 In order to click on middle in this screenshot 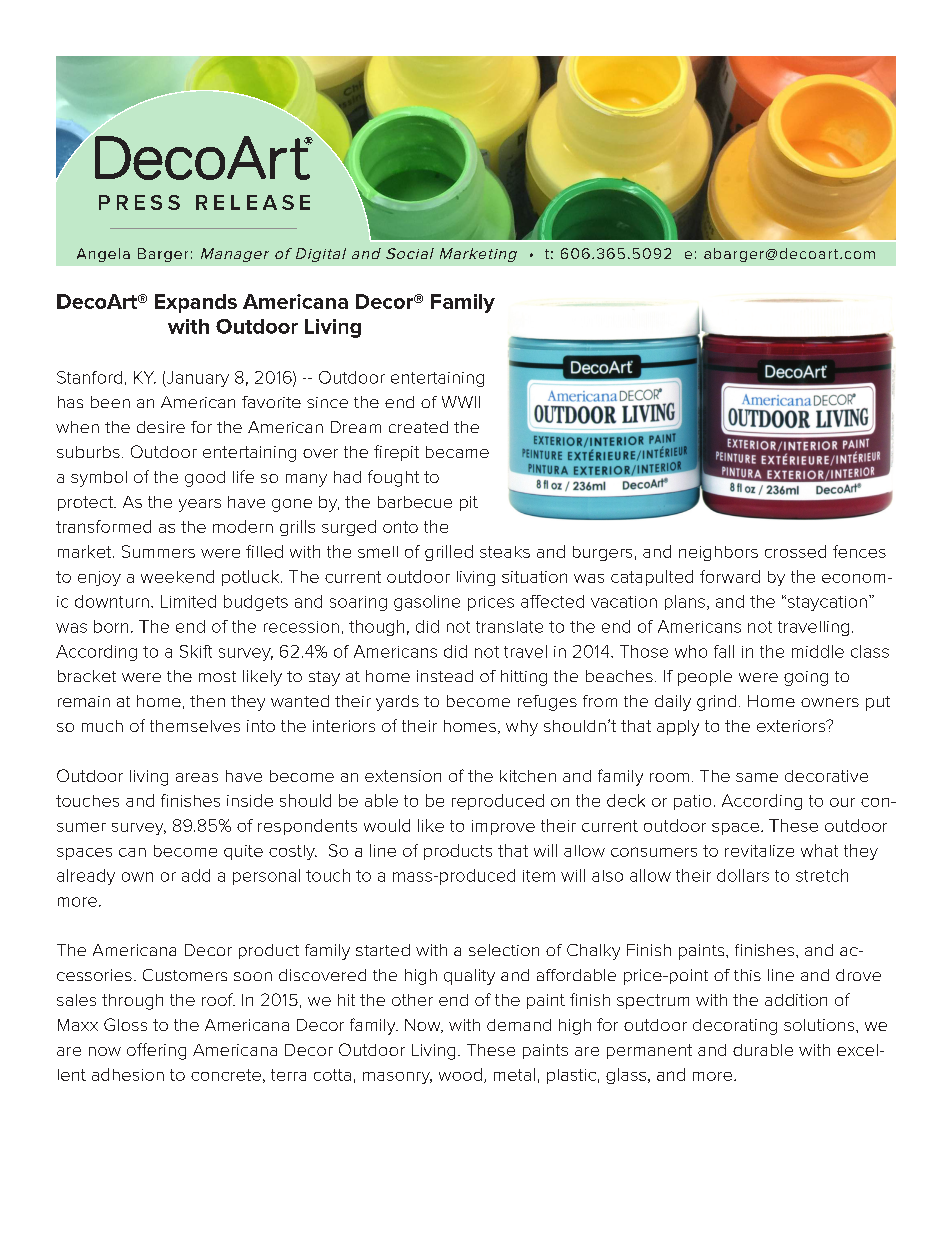, I will do `click(818, 651)`.
